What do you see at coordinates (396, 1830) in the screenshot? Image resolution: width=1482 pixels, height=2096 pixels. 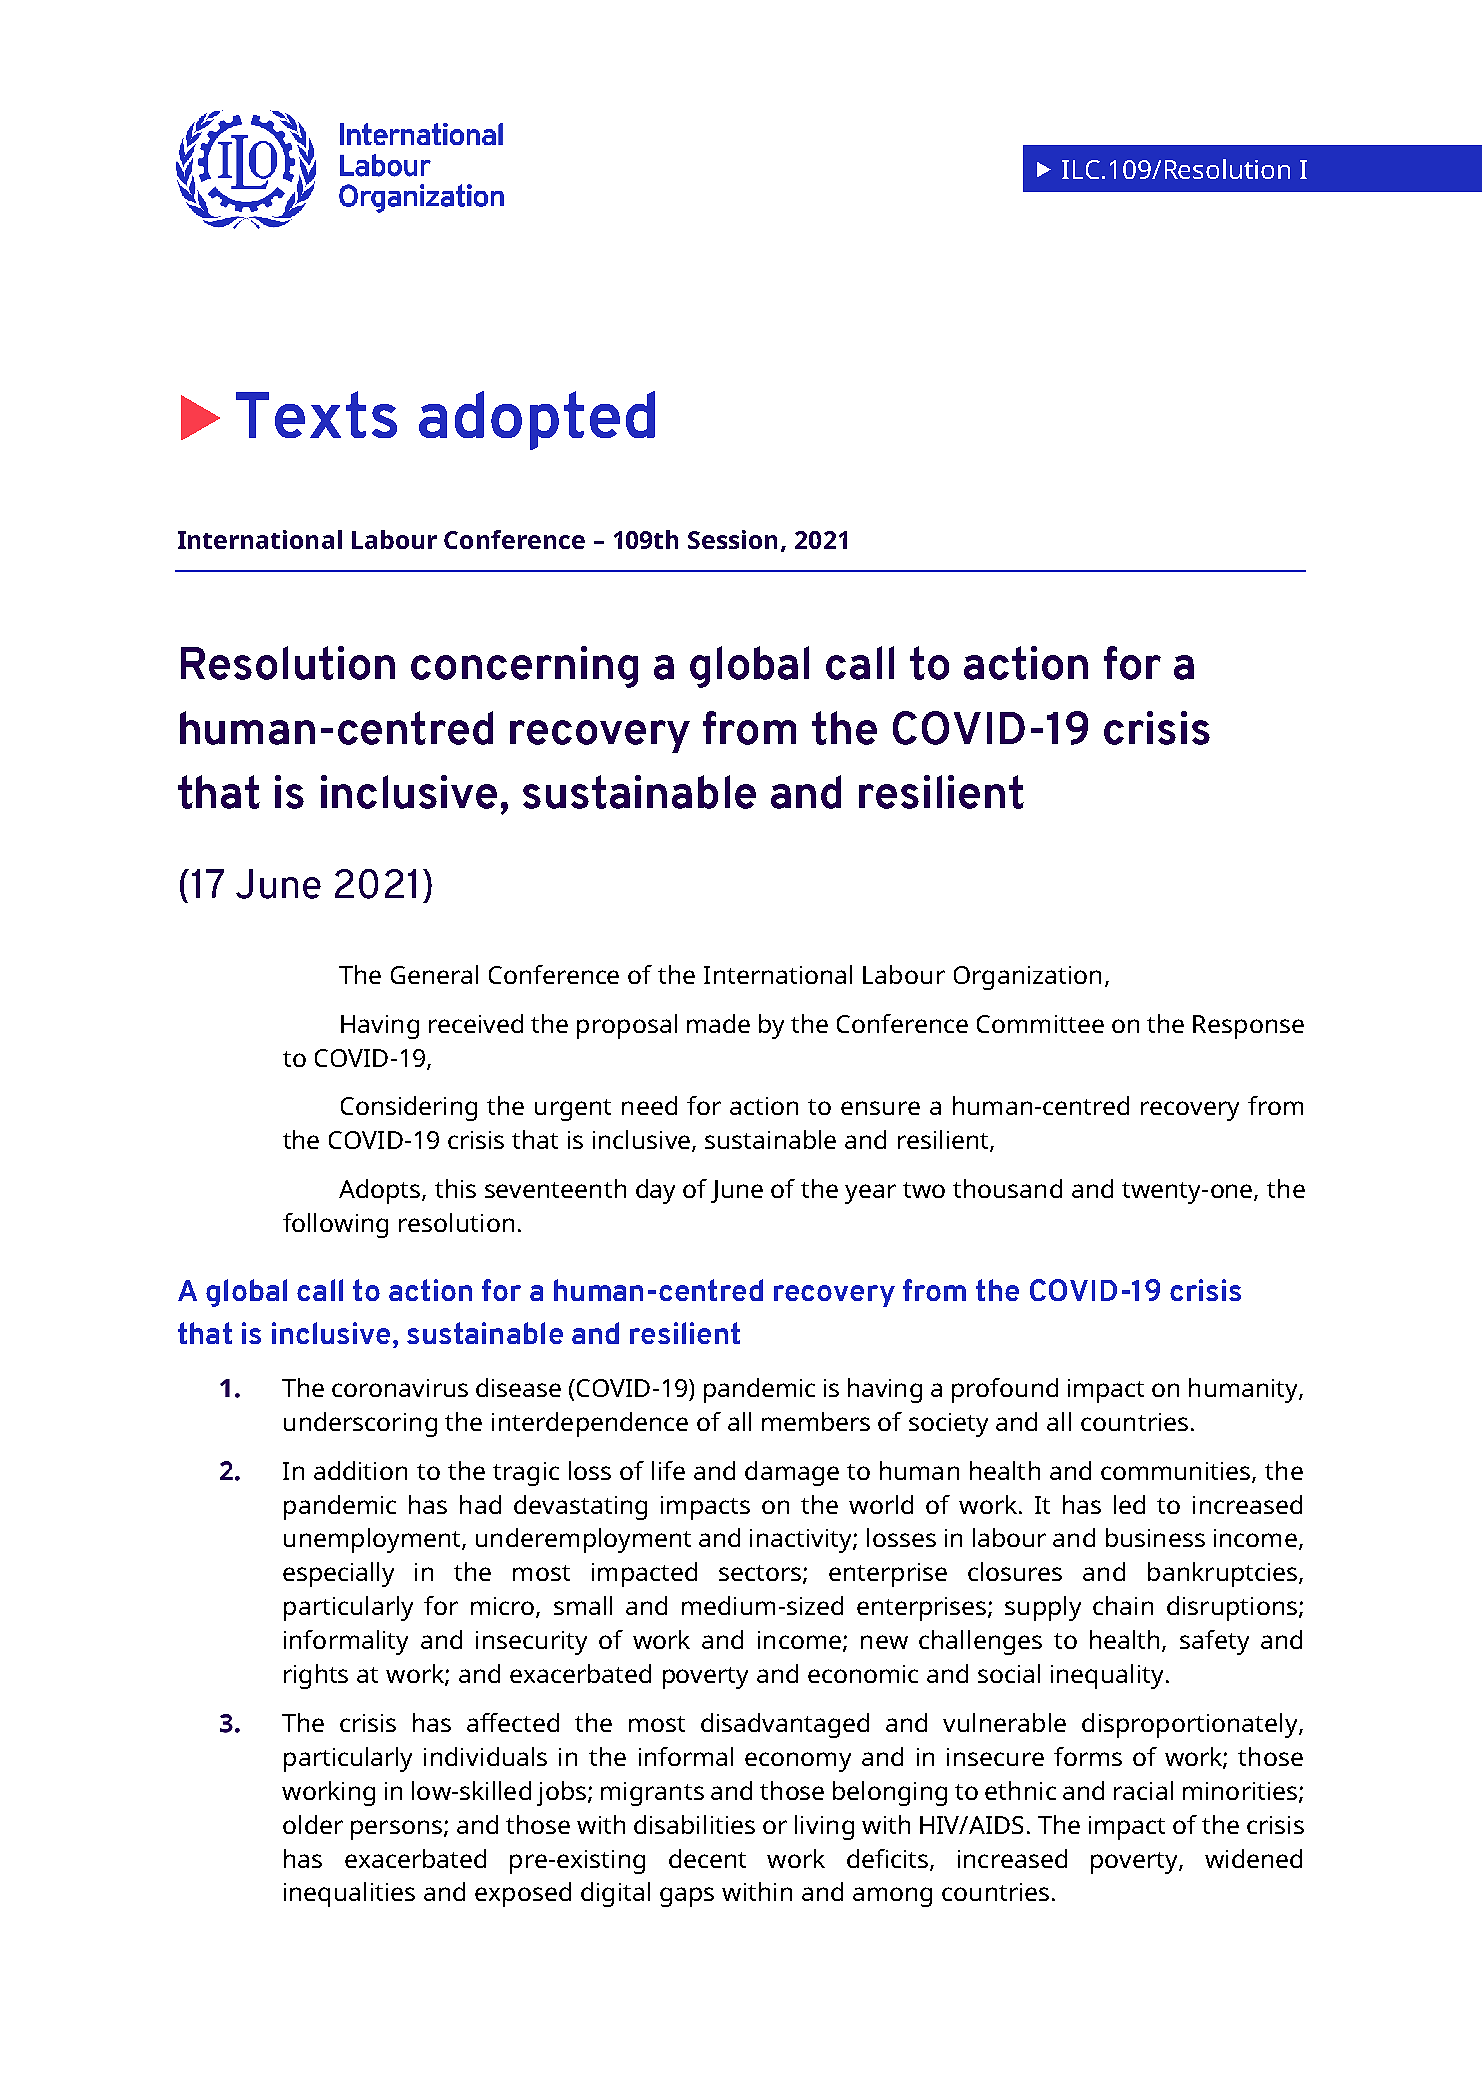 I see `persons` at bounding box center [396, 1830].
